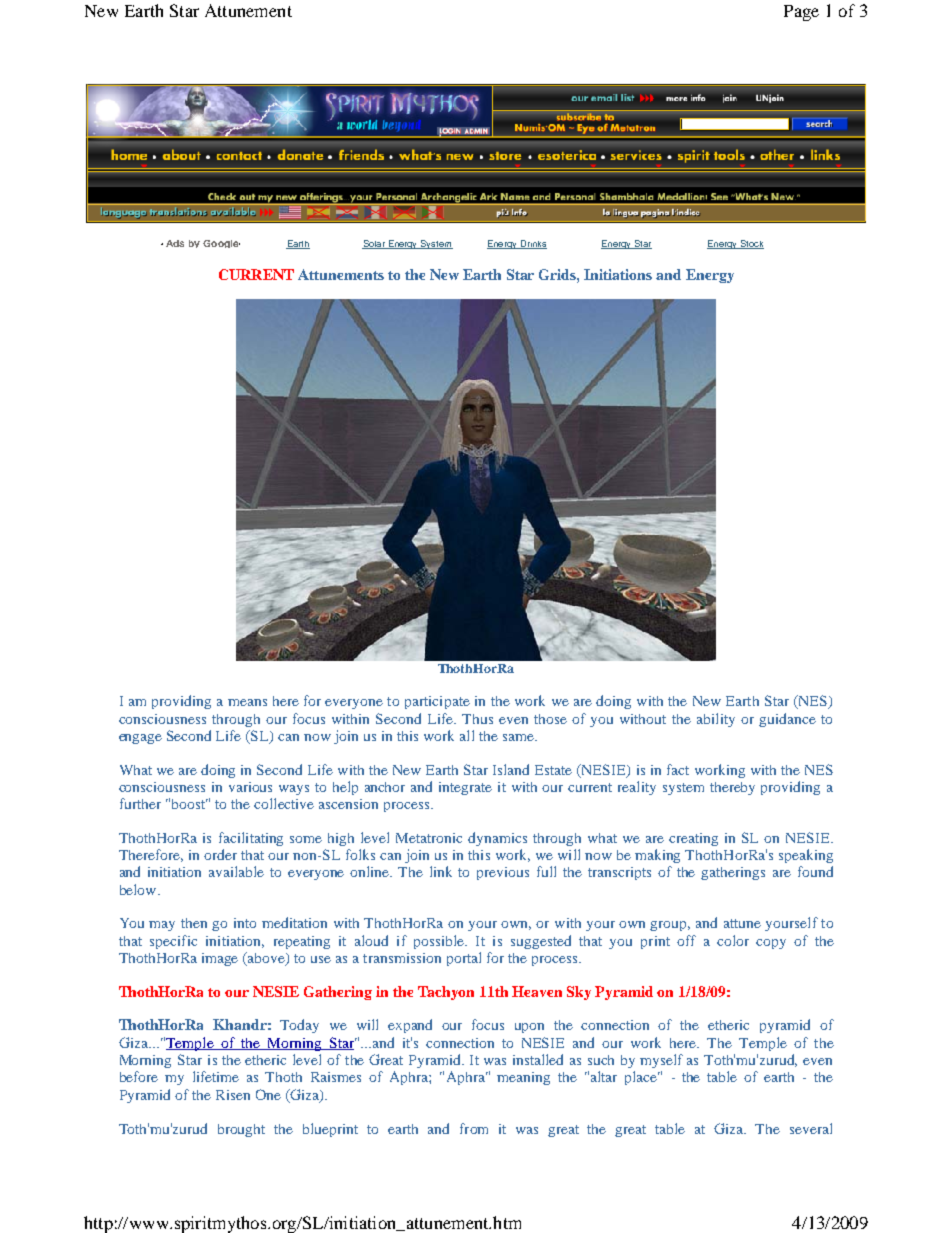 The image size is (952, 1233). Describe the element at coordinates (247, 702) in the screenshot. I see `means` at that location.
